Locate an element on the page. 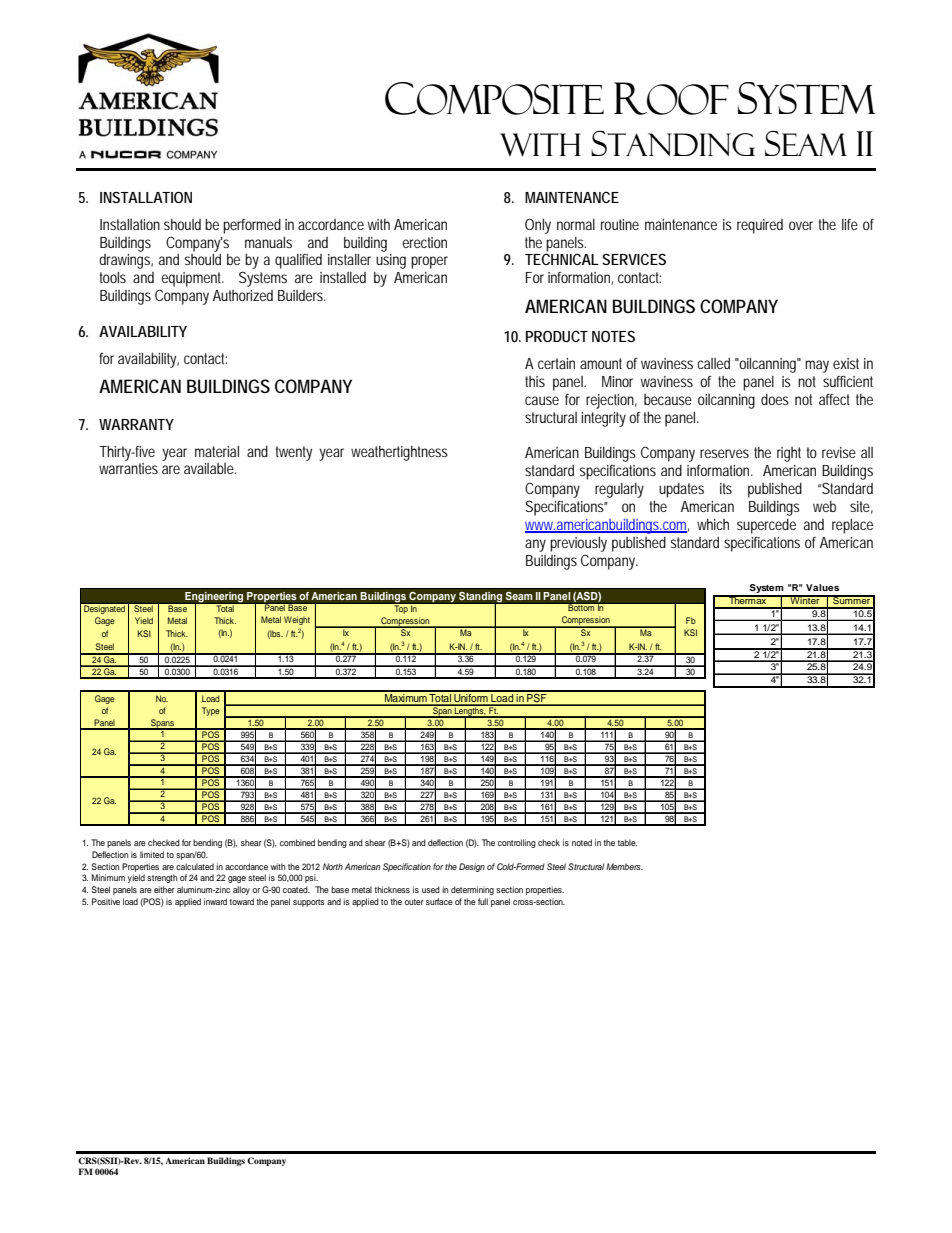 The image size is (952, 1233). manuals is located at coordinates (268, 242).
